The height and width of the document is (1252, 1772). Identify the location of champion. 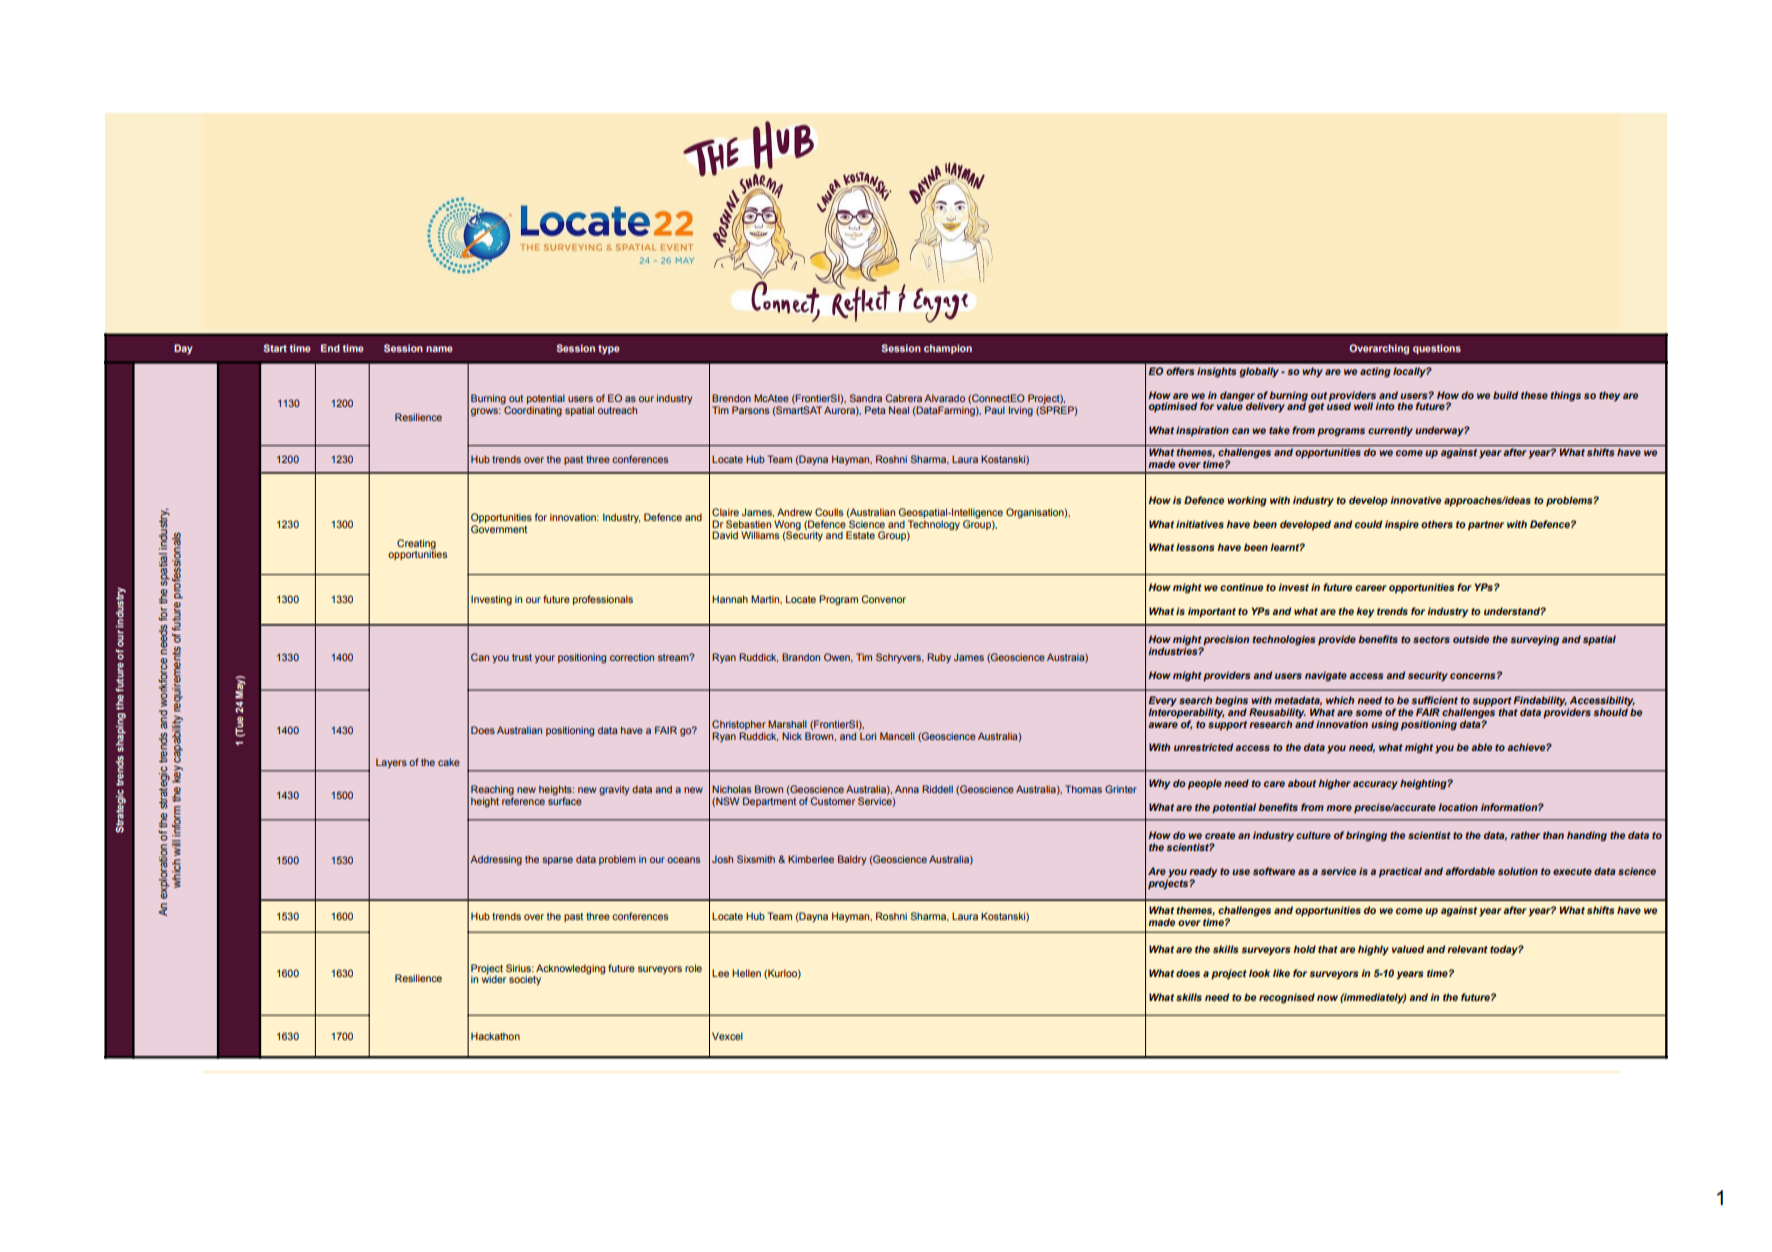
(948, 349).
